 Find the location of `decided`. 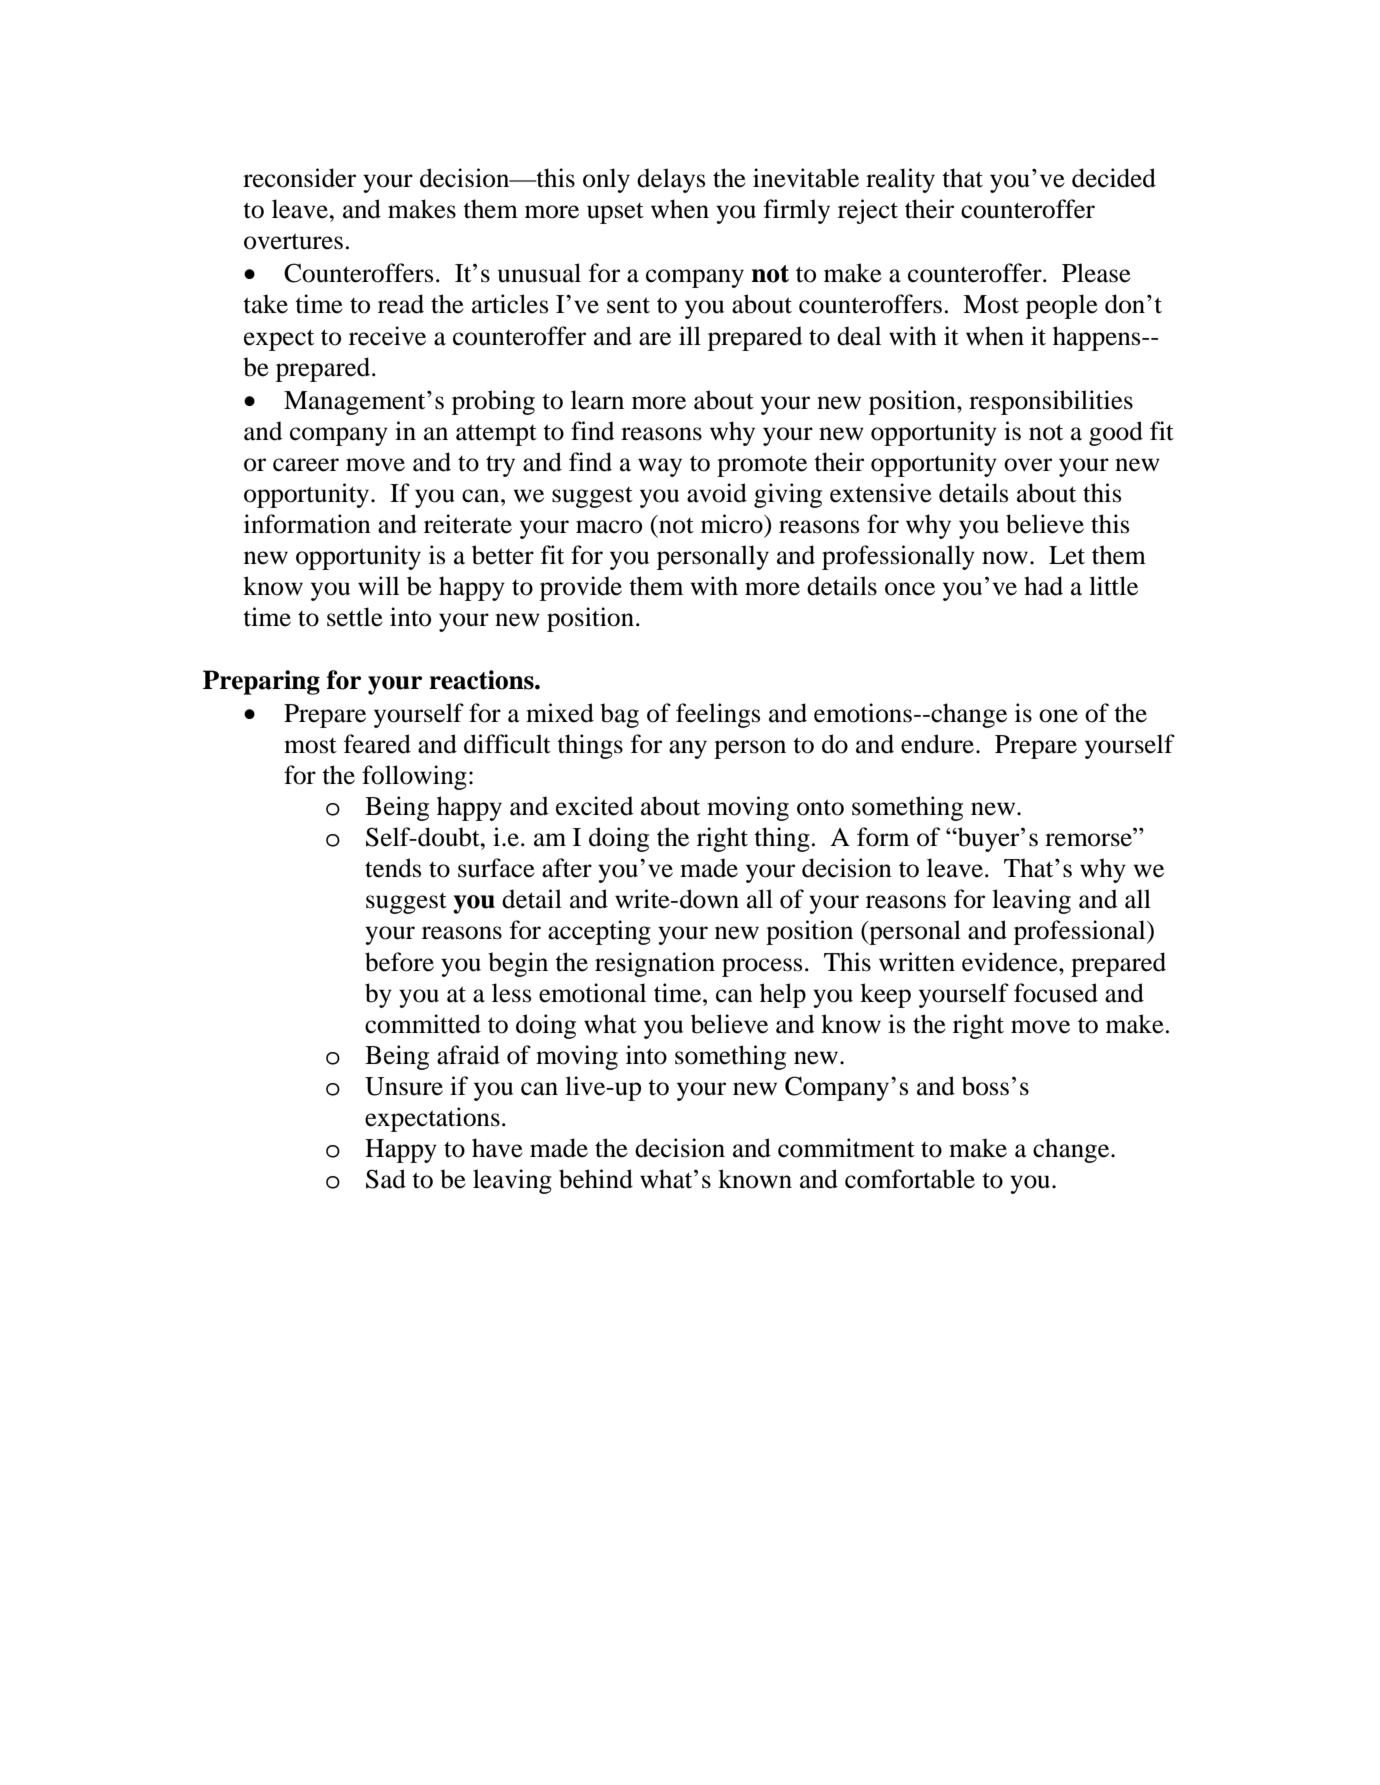

decided is located at coordinates (1114, 178).
